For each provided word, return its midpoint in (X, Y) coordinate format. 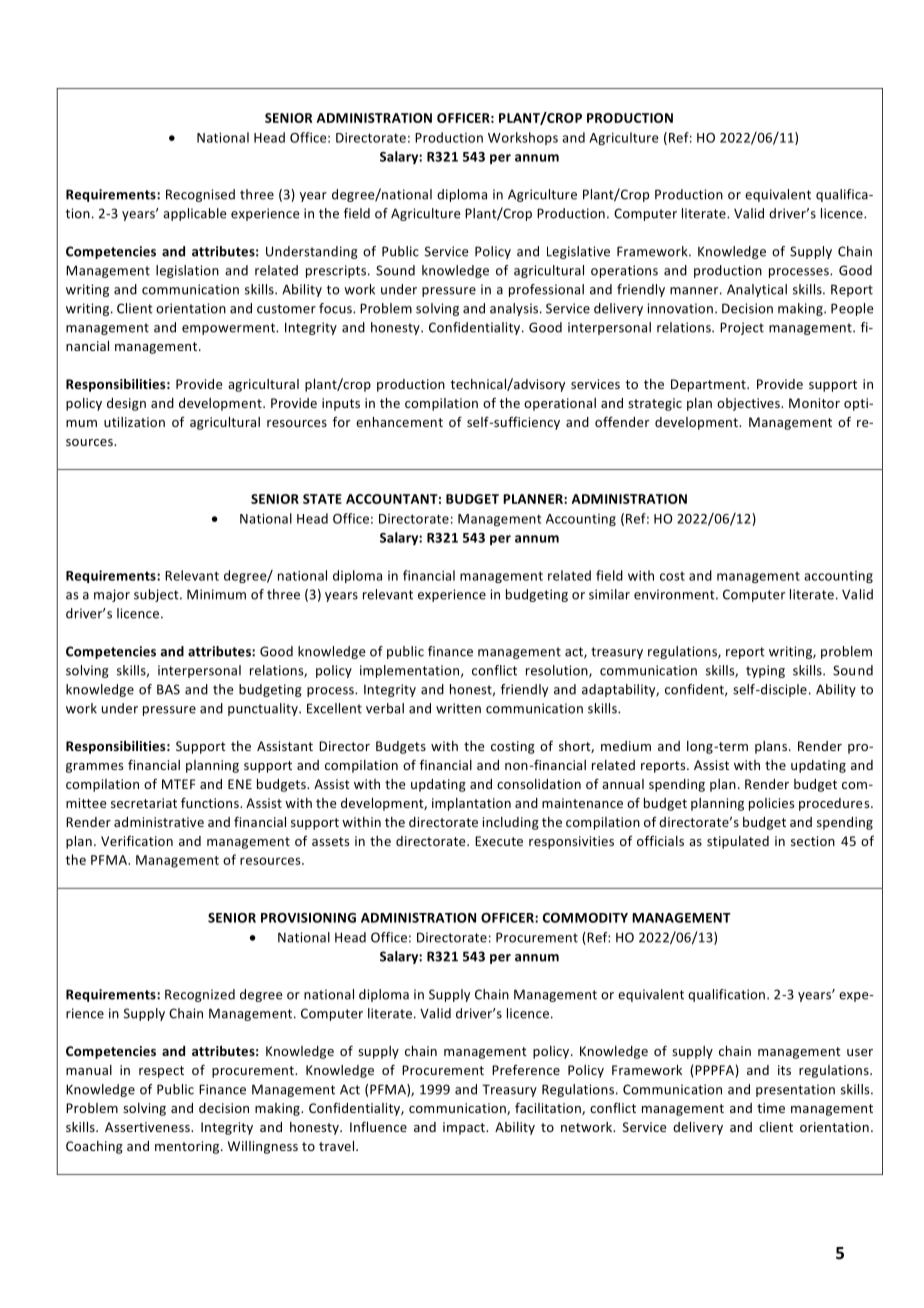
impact (465, 1128)
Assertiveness (148, 1127)
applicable (194, 214)
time (771, 1108)
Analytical (757, 290)
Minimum (216, 594)
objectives (749, 404)
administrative (159, 822)
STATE (322, 499)
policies (771, 804)
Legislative (578, 252)
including (511, 823)
